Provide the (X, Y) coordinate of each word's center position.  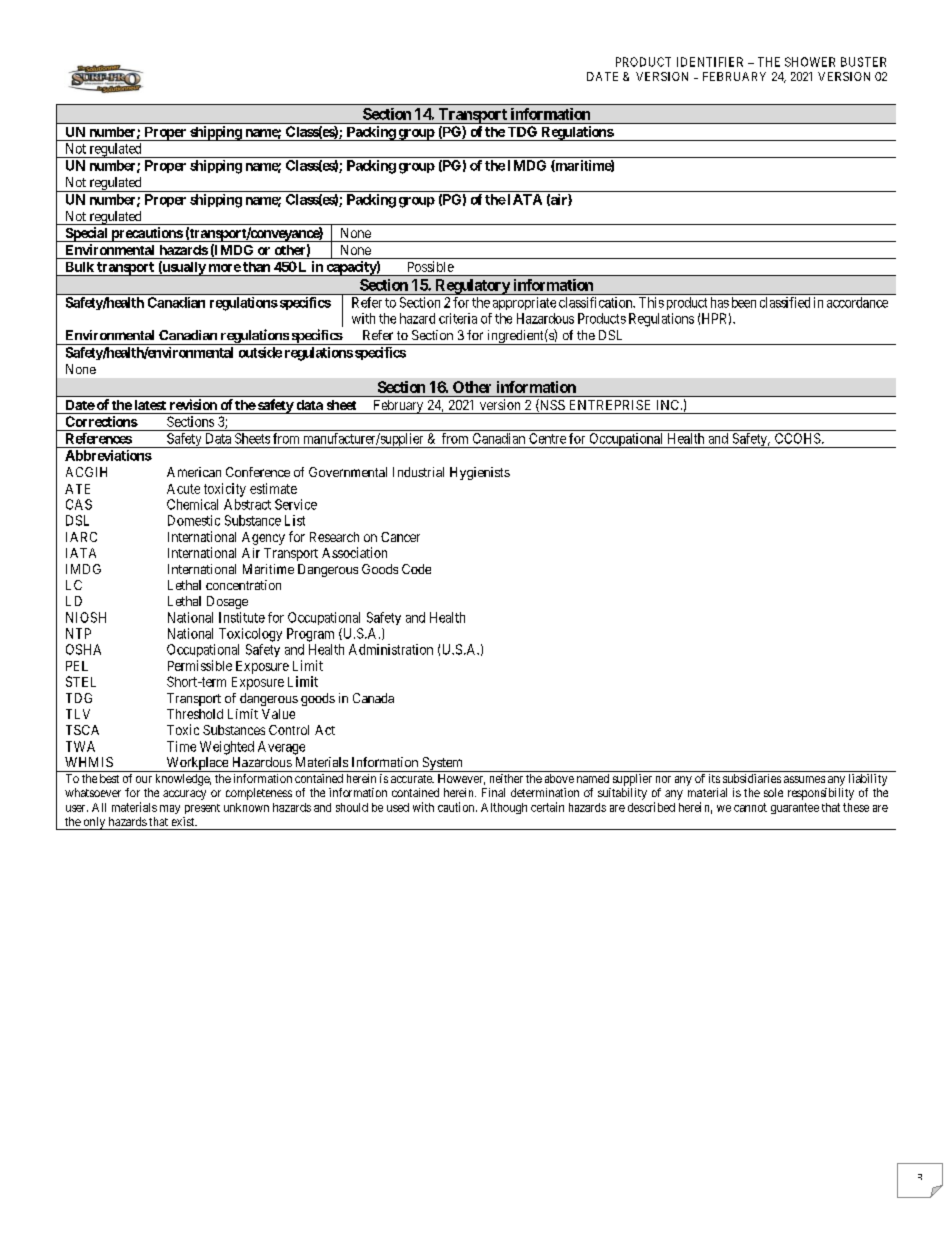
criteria (458, 318)
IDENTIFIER (710, 62)
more (225, 268)
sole (773, 792)
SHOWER (810, 62)
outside (260, 352)
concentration (243, 585)
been (744, 302)
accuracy (184, 795)
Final (493, 792)
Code (416, 569)
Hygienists (480, 473)
